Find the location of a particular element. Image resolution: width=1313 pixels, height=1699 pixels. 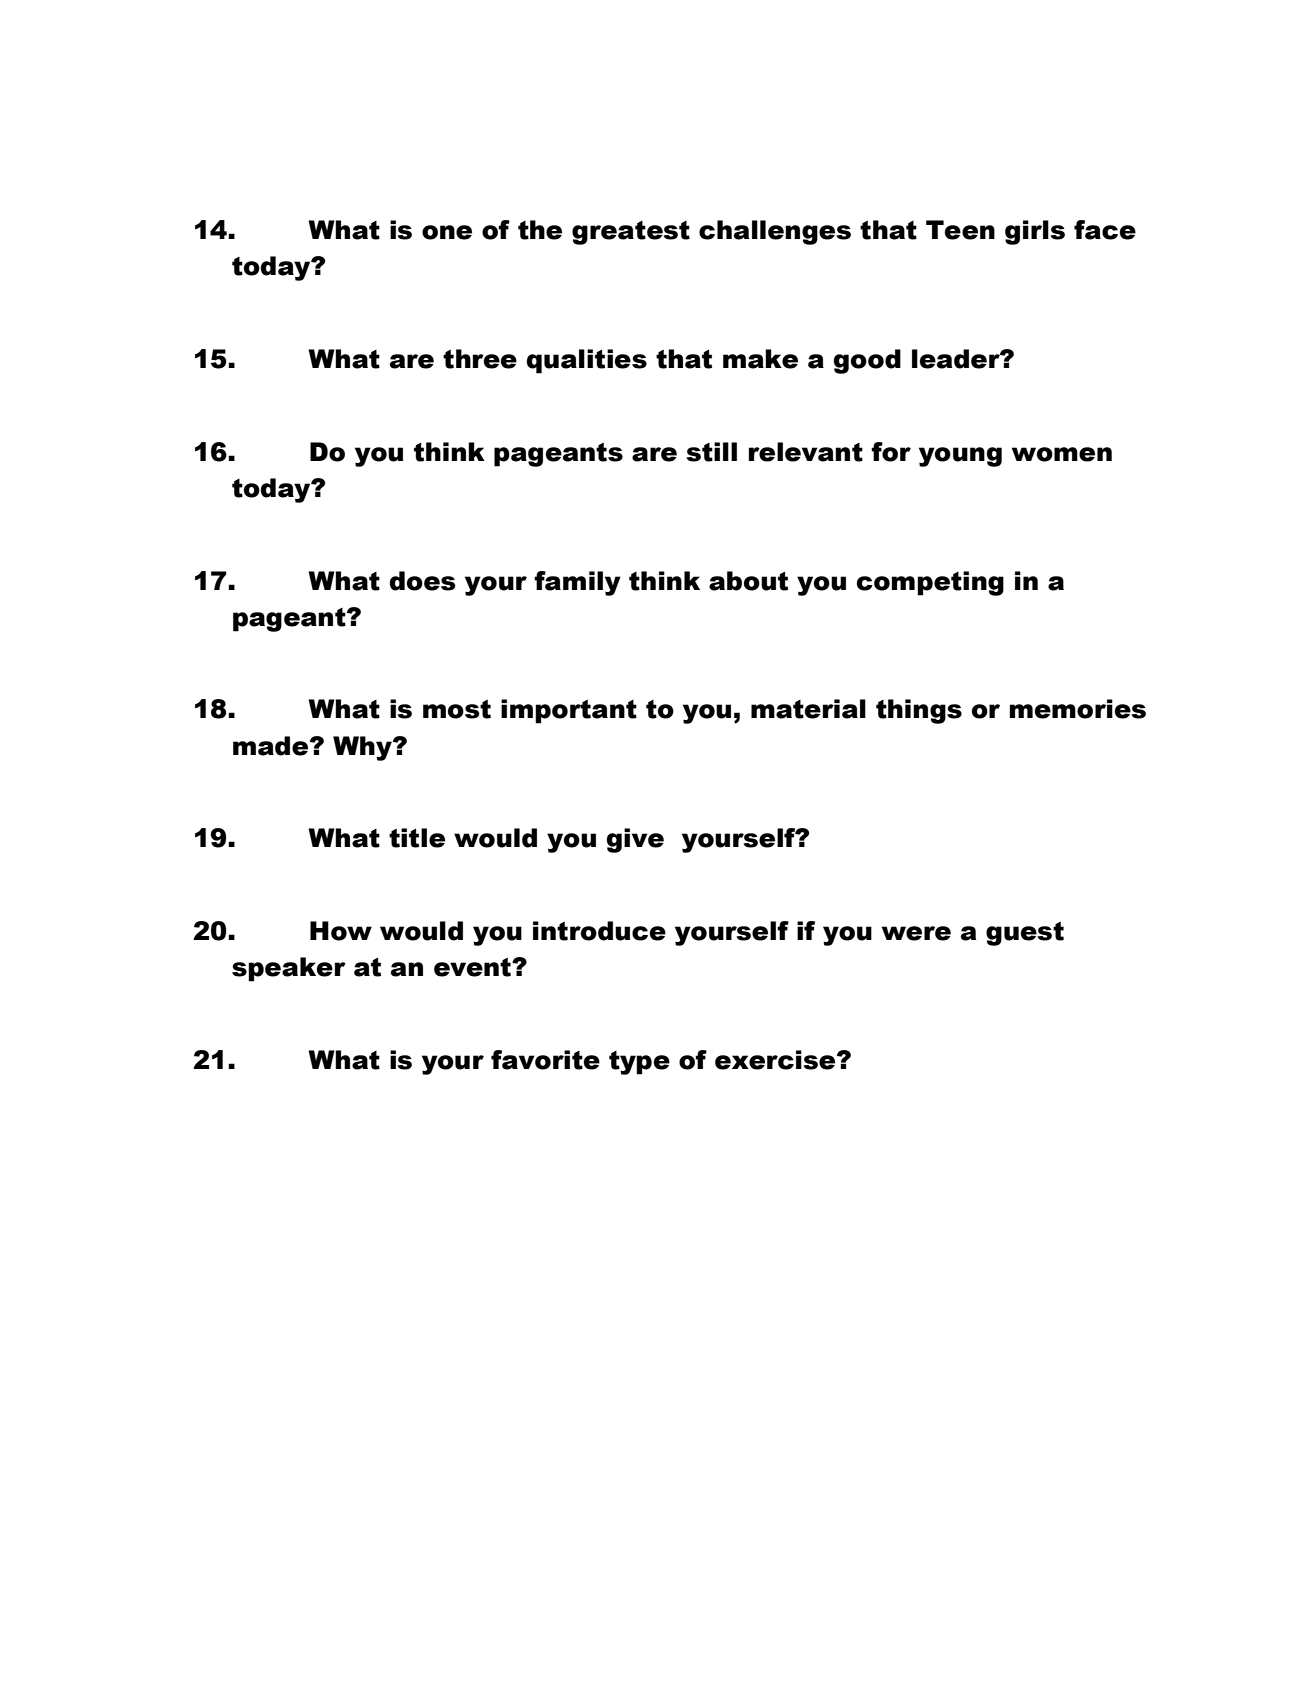

guest is located at coordinates (1025, 933).
